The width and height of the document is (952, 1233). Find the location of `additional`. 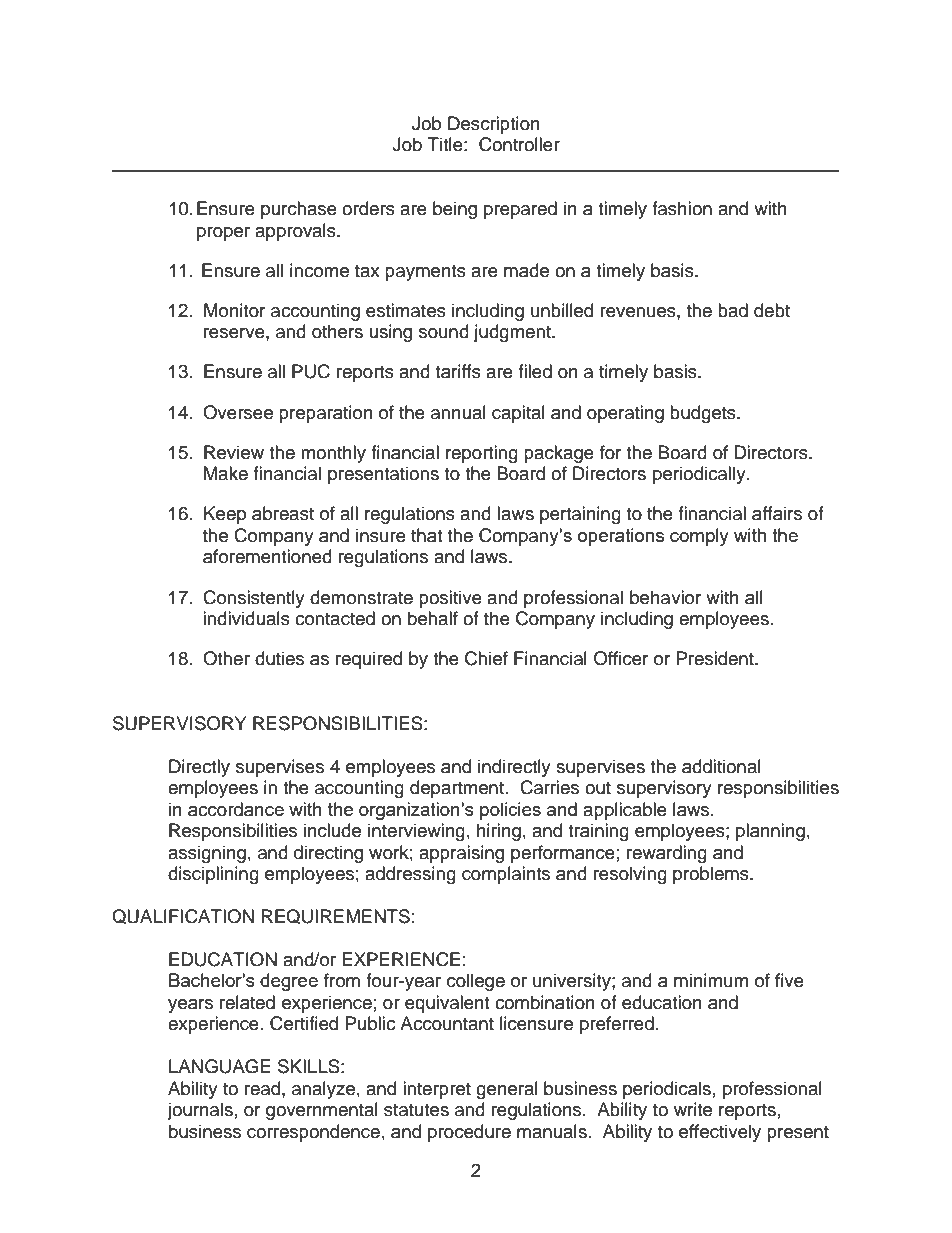

additional is located at coordinates (721, 766).
